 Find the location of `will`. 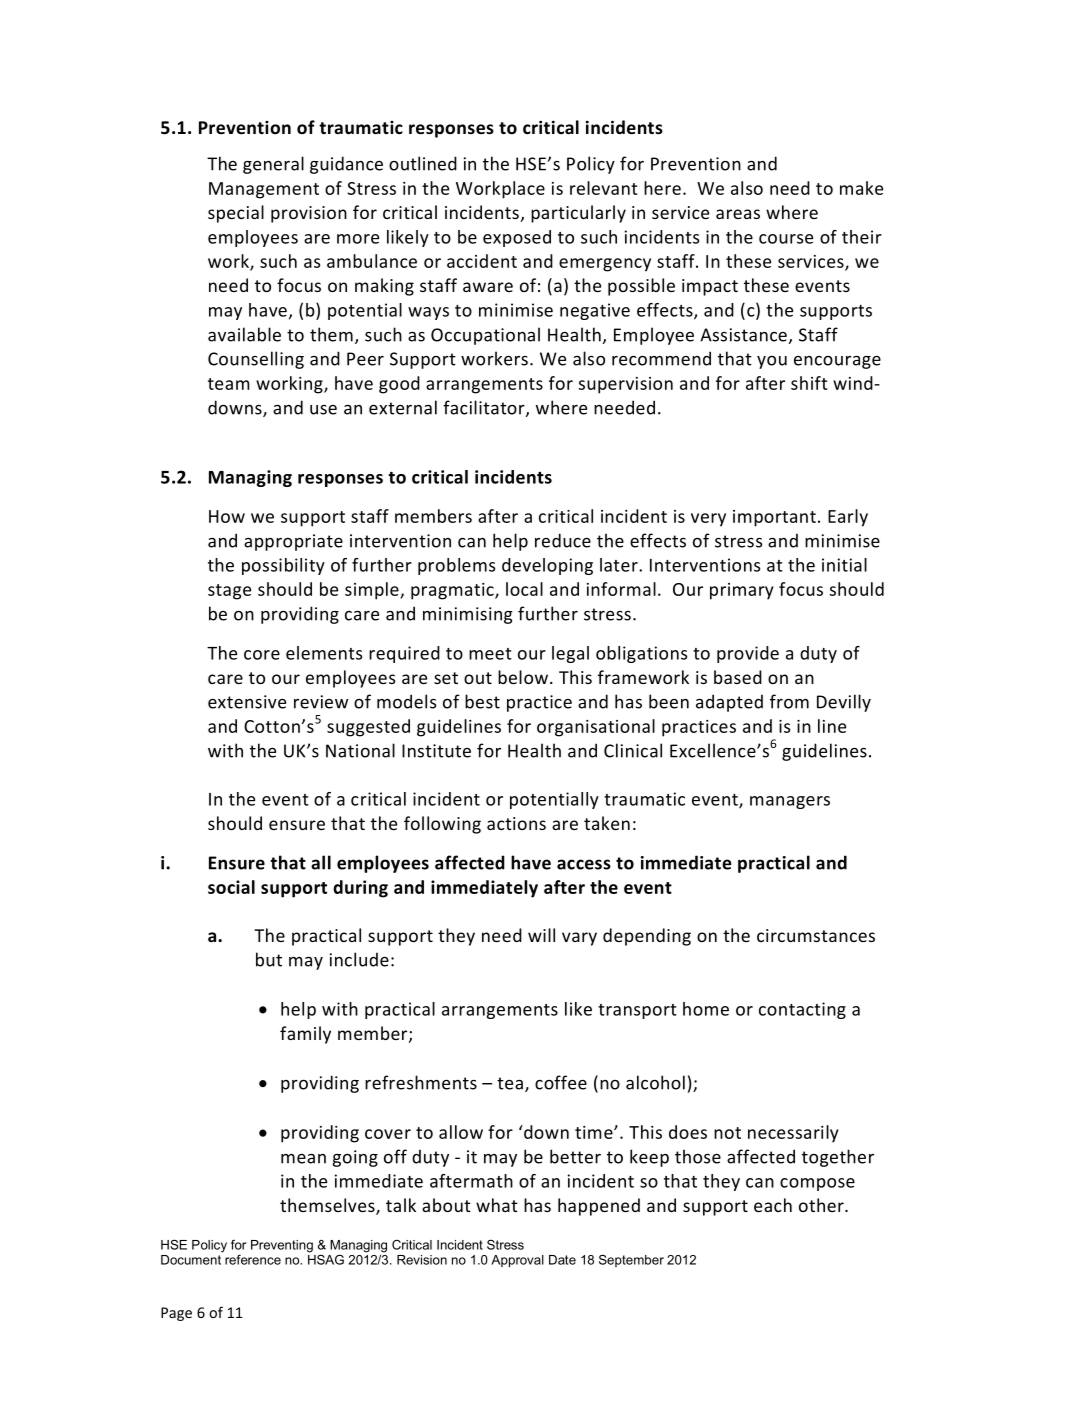

will is located at coordinates (541, 935).
